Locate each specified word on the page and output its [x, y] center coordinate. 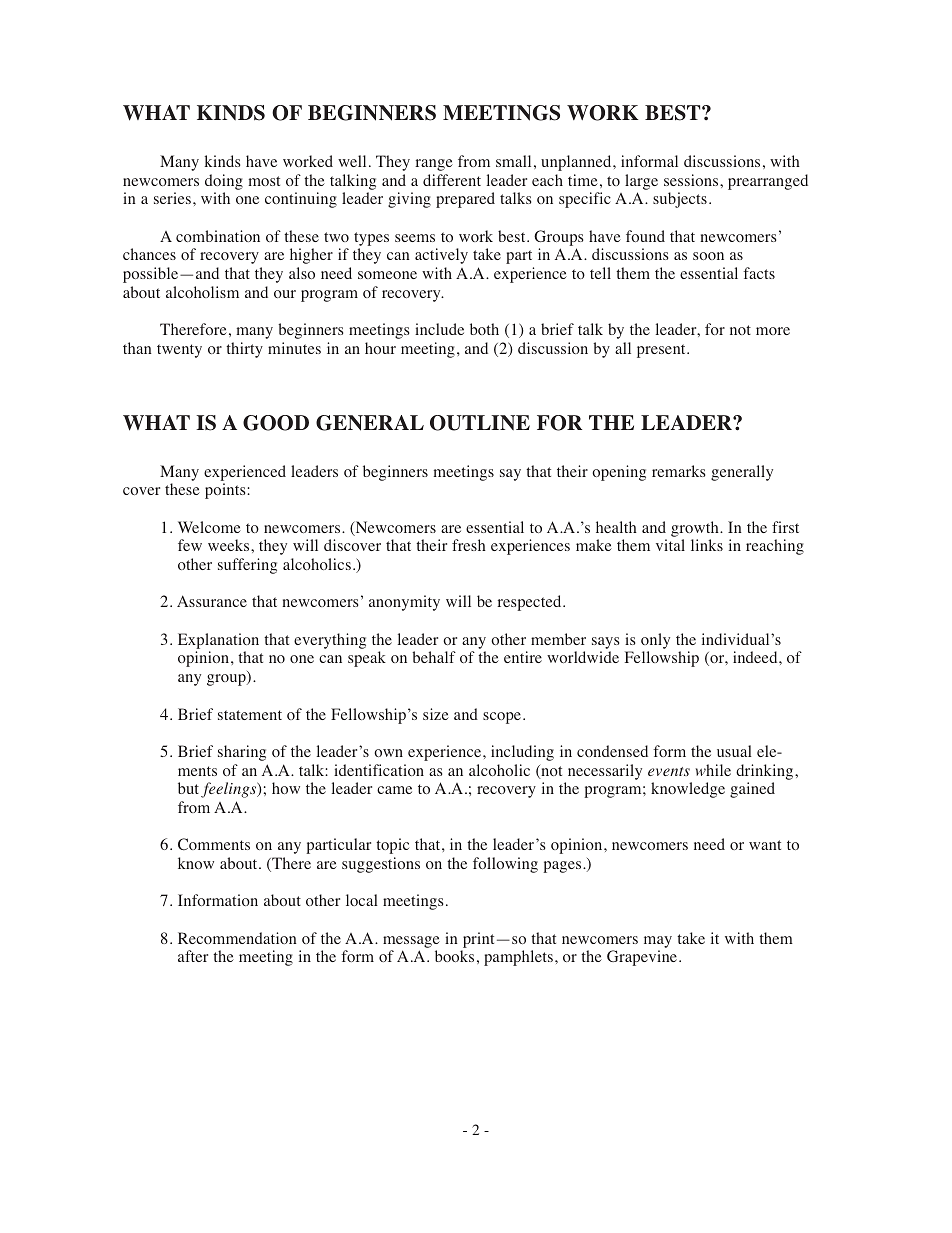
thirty [244, 350]
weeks [230, 545]
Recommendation [237, 938]
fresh [469, 545]
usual [734, 751]
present [662, 351]
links [707, 545]
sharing [242, 753]
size [436, 714]
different [452, 180]
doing [224, 182]
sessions [692, 180]
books [454, 956]
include [439, 329]
